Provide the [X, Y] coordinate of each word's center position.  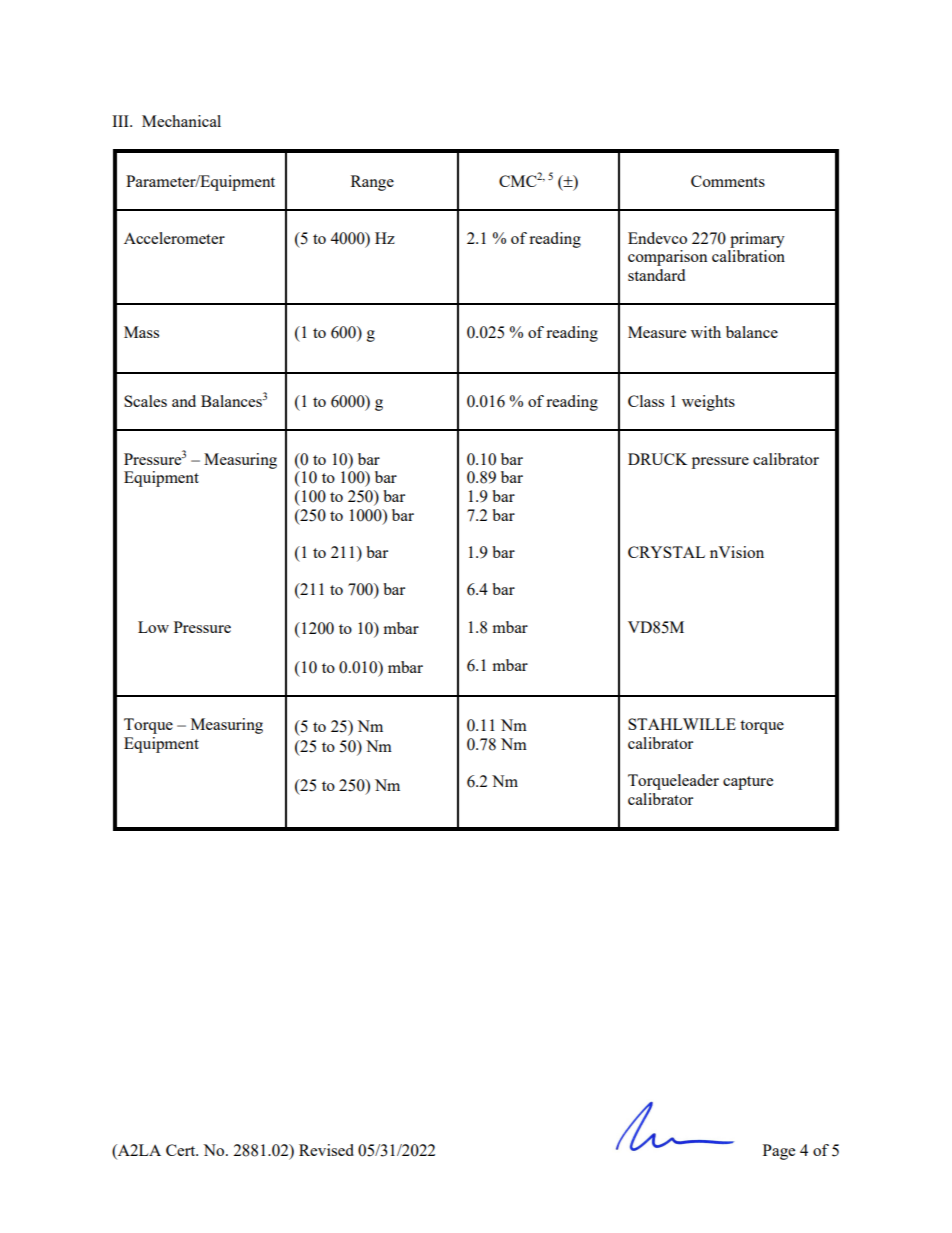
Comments [728, 181]
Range [372, 183]
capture [748, 783]
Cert [182, 1150]
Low [153, 627]
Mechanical [181, 121]
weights [708, 403]
